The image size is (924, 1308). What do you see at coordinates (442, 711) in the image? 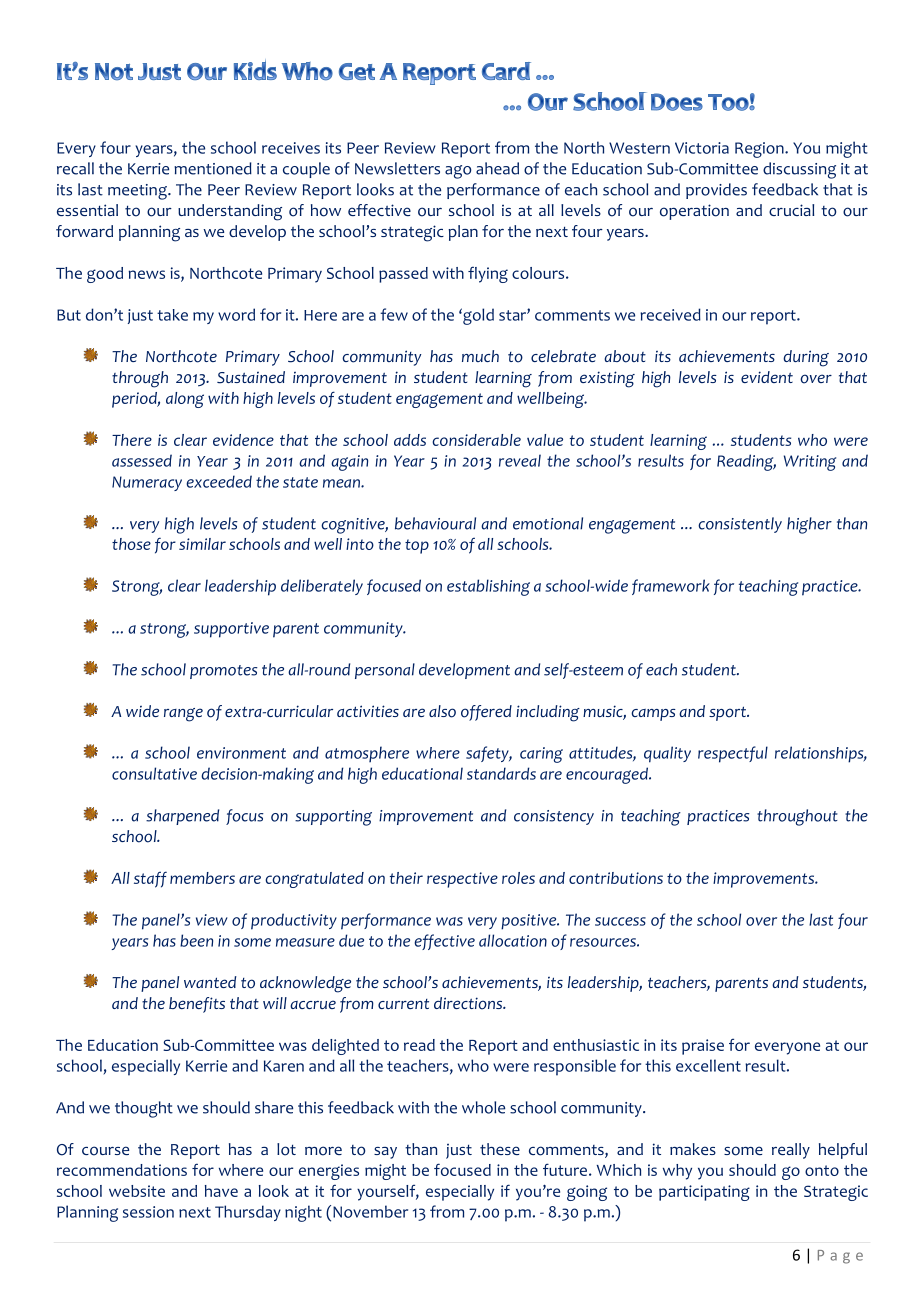
I see `also` at bounding box center [442, 711].
